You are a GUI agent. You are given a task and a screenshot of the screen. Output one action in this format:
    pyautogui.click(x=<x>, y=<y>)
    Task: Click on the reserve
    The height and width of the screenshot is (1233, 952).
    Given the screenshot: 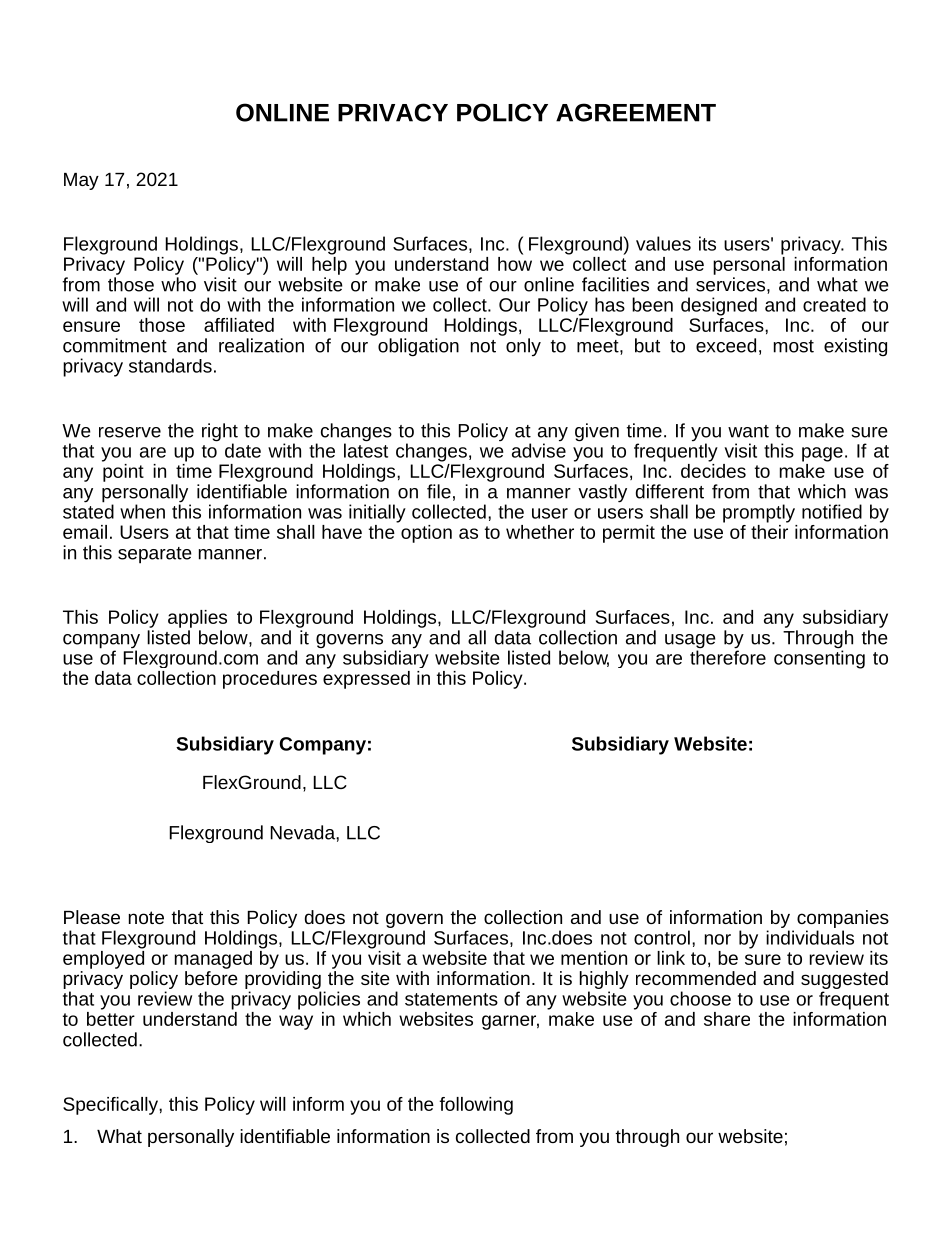 What is the action you would take?
    pyautogui.click(x=130, y=432)
